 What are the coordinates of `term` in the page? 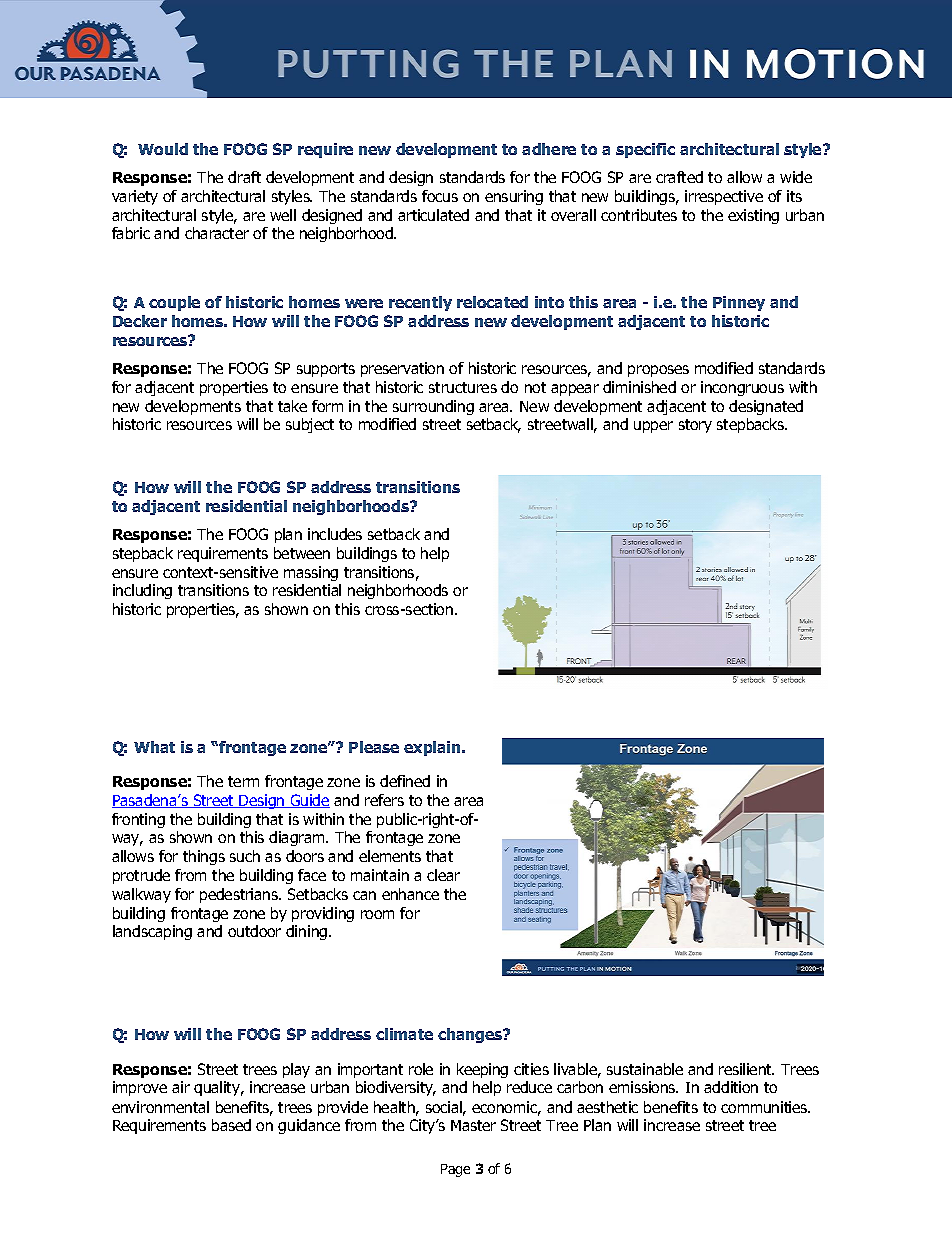 It's located at (243, 781).
